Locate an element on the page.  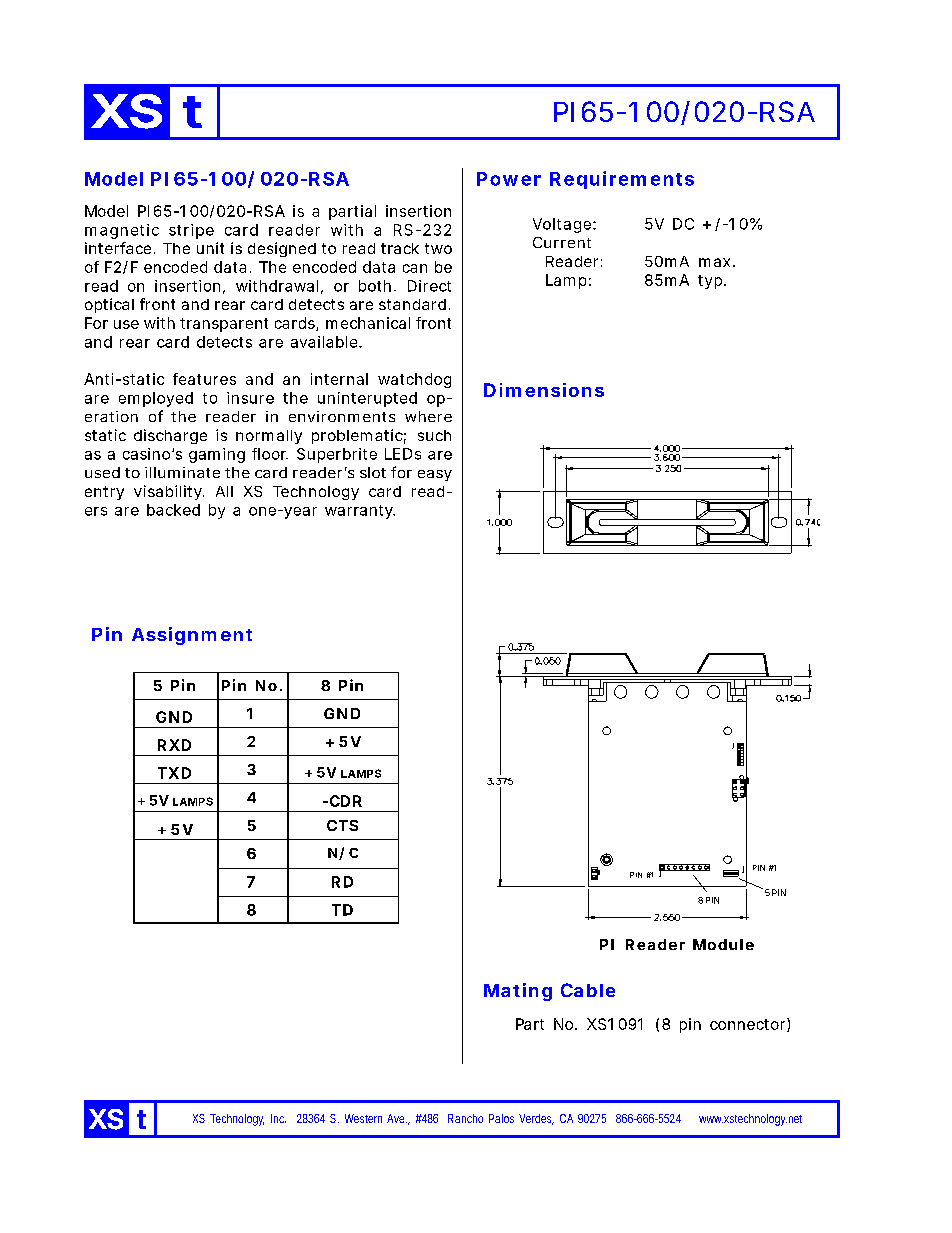
Requirements is located at coordinates (622, 180).
